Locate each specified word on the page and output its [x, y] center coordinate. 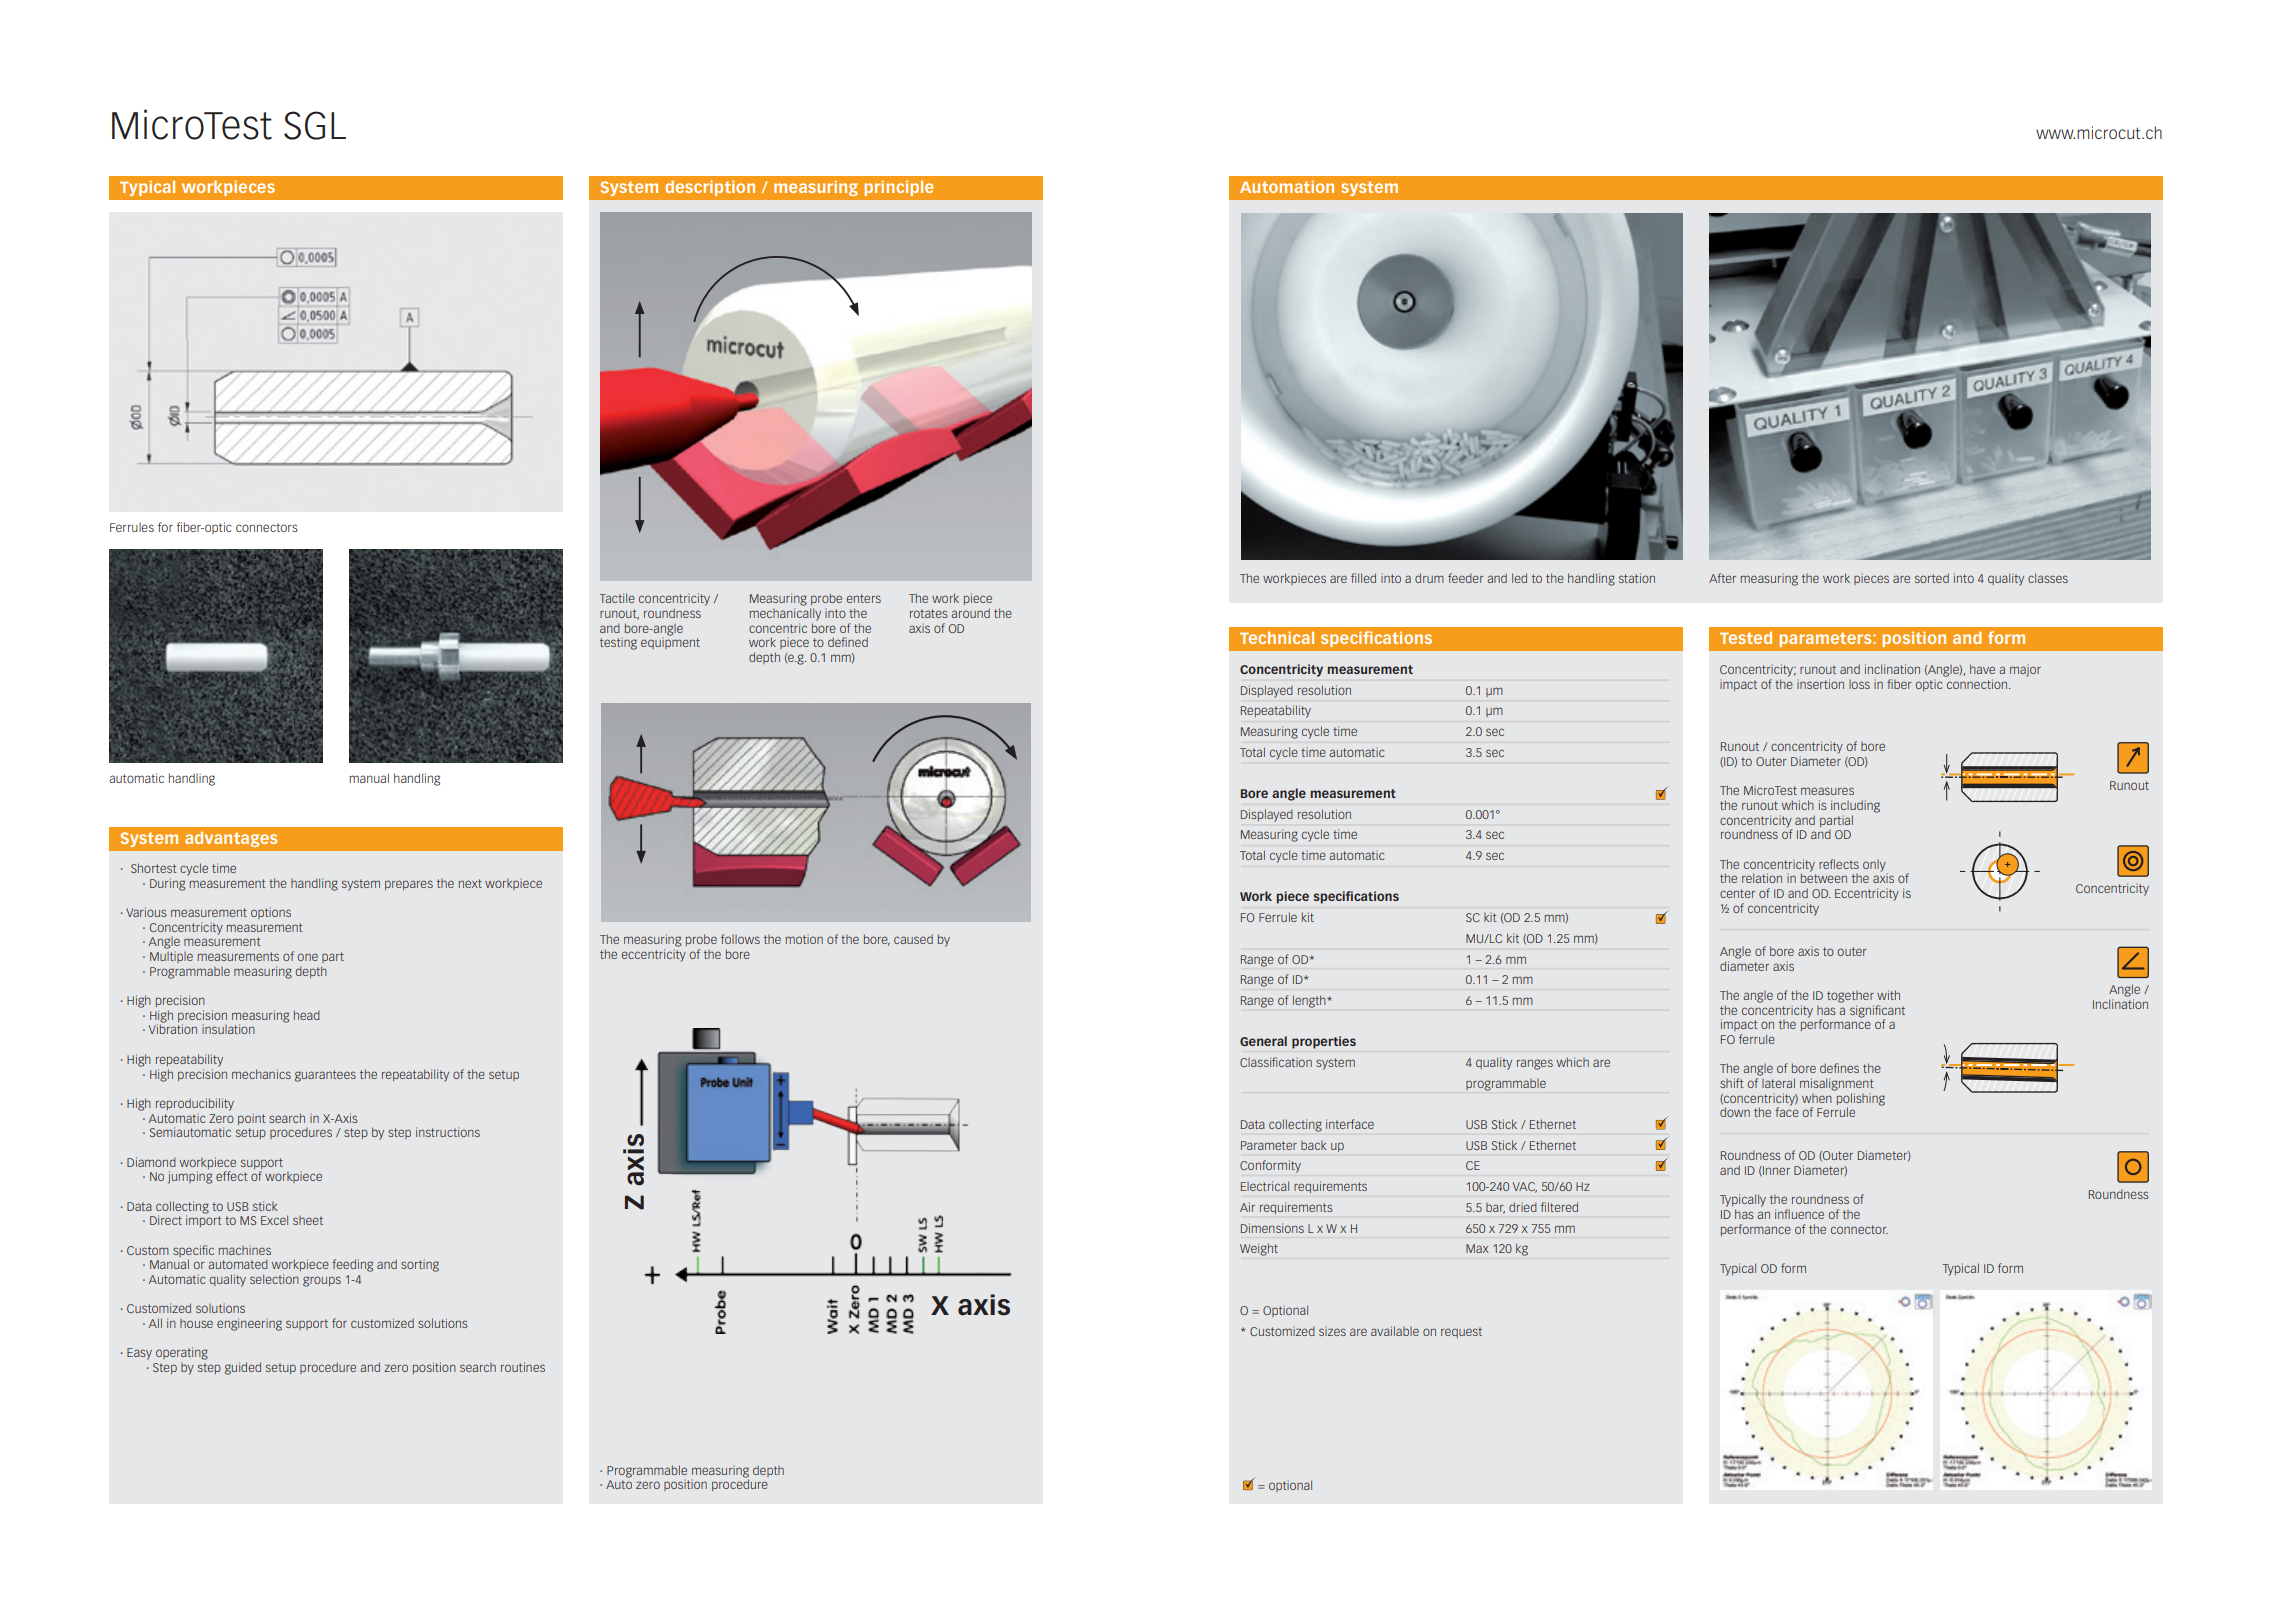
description [710, 188]
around [970, 613]
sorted [1932, 578]
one [307, 957]
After [1722, 578]
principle [898, 188]
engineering [249, 1324]
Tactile [617, 598]
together [1850, 997]
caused [913, 939]
